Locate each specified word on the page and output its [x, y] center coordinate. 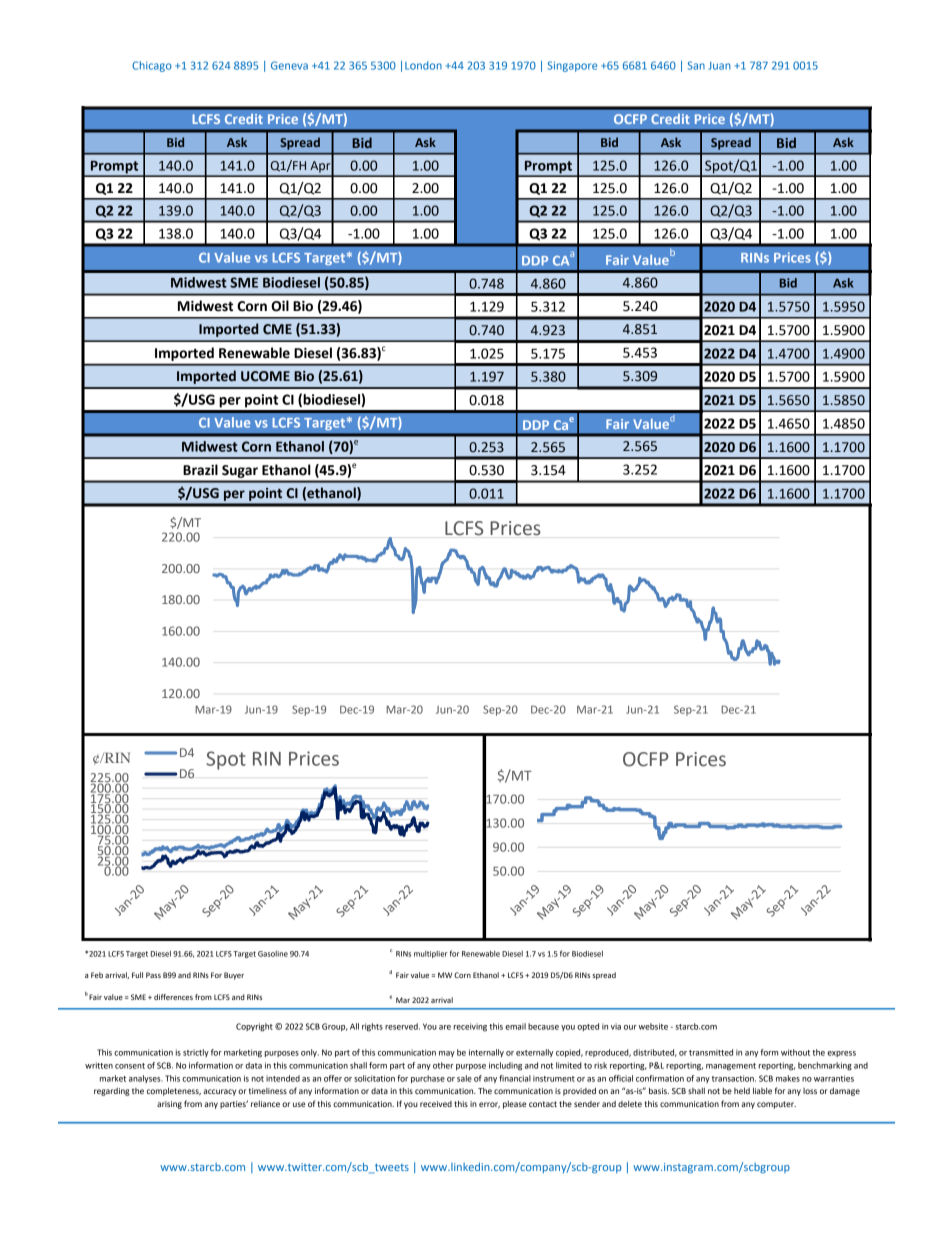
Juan [720, 66]
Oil [280, 306]
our [630, 1027]
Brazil [200, 470]
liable [762, 1090]
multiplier [431, 954]
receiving [470, 1027]
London [423, 65]
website [653, 1026]
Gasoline [273, 954]
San [696, 65]
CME [277, 329]
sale [464, 1078]
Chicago [152, 66]
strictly [196, 1053]
